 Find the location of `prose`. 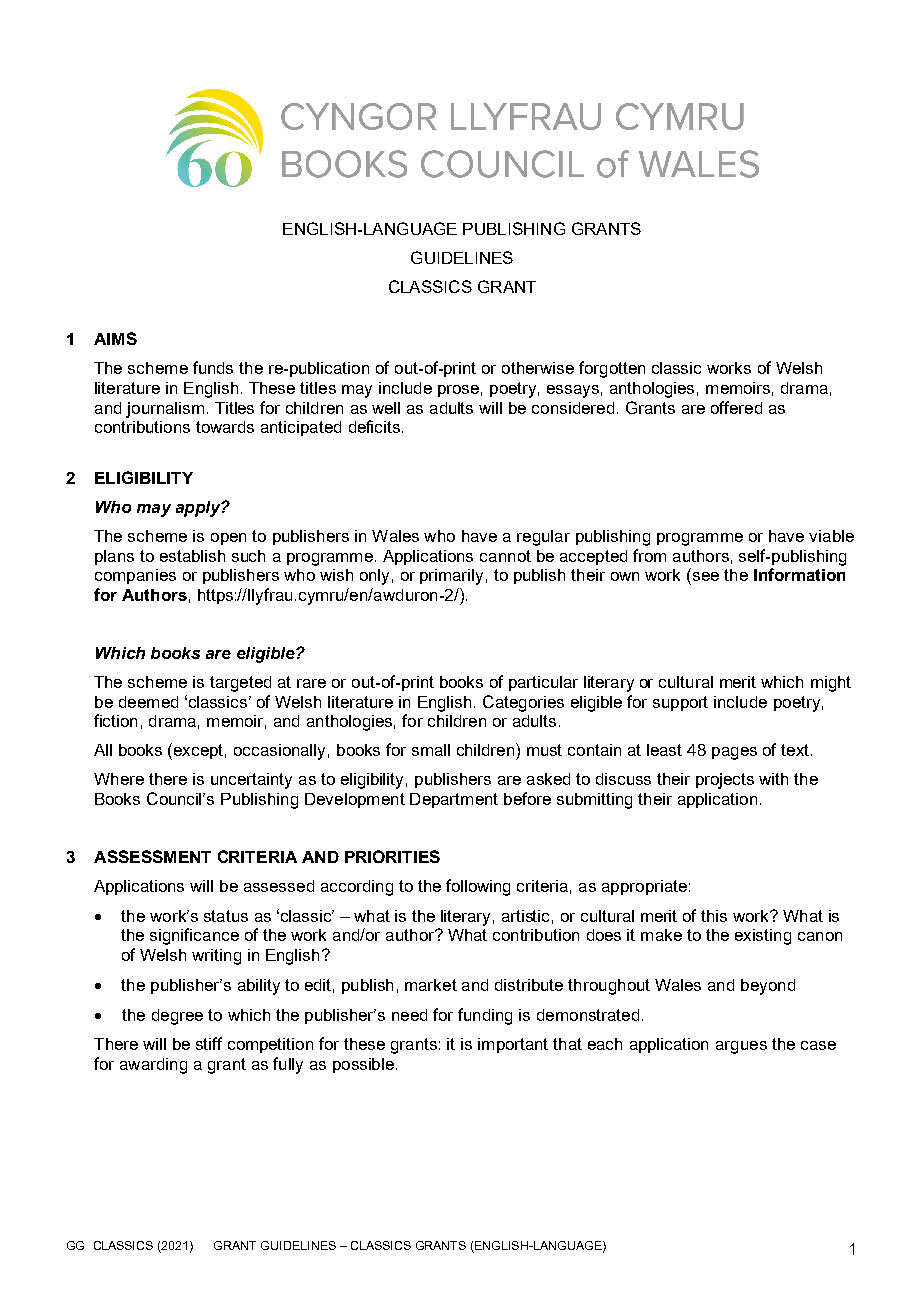

prose is located at coordinates (458, 391).
